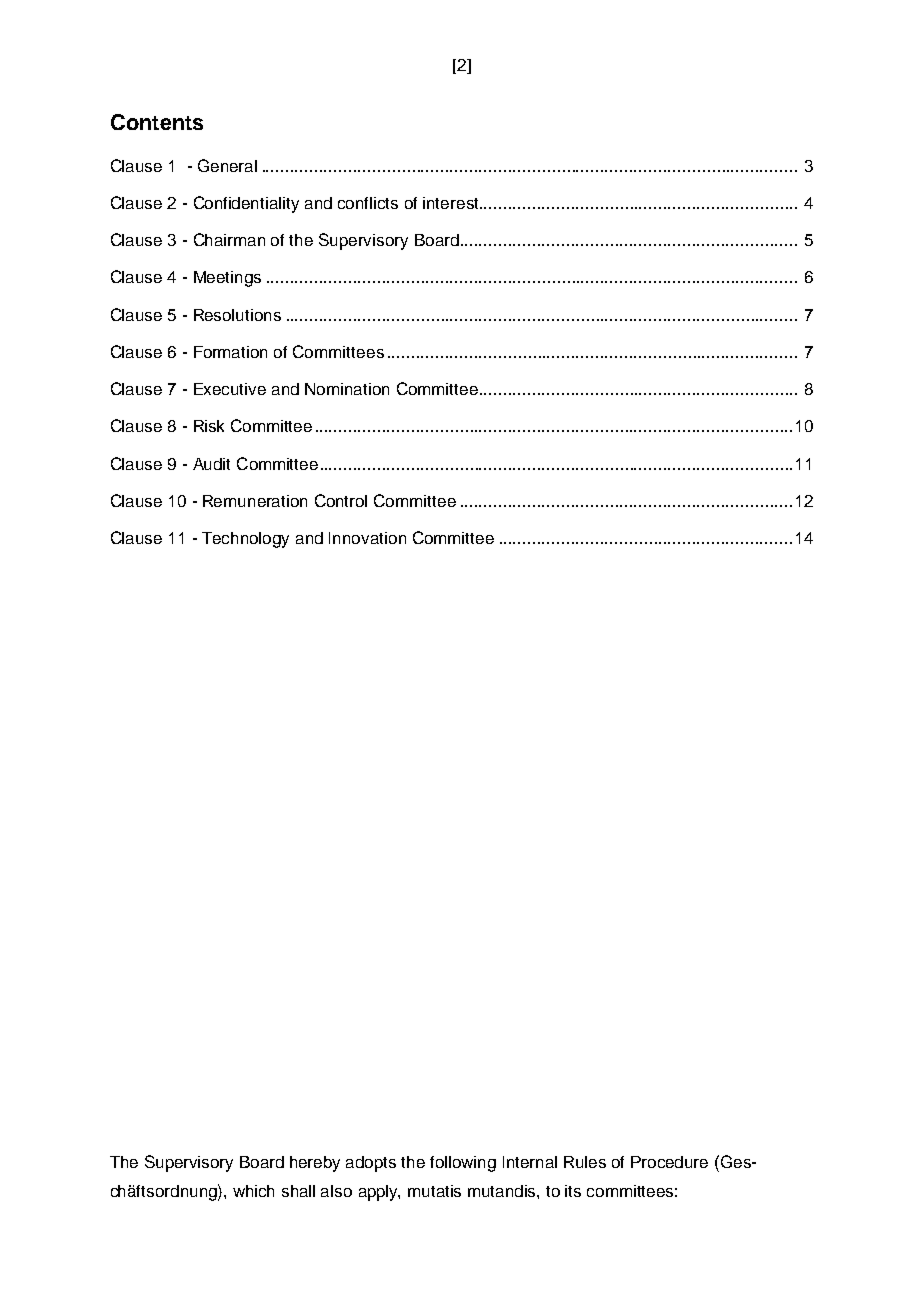  What do you see at coordinates (367, 538) in the screenshot?
I see `Innovation` at bounding box center [367, 538].
